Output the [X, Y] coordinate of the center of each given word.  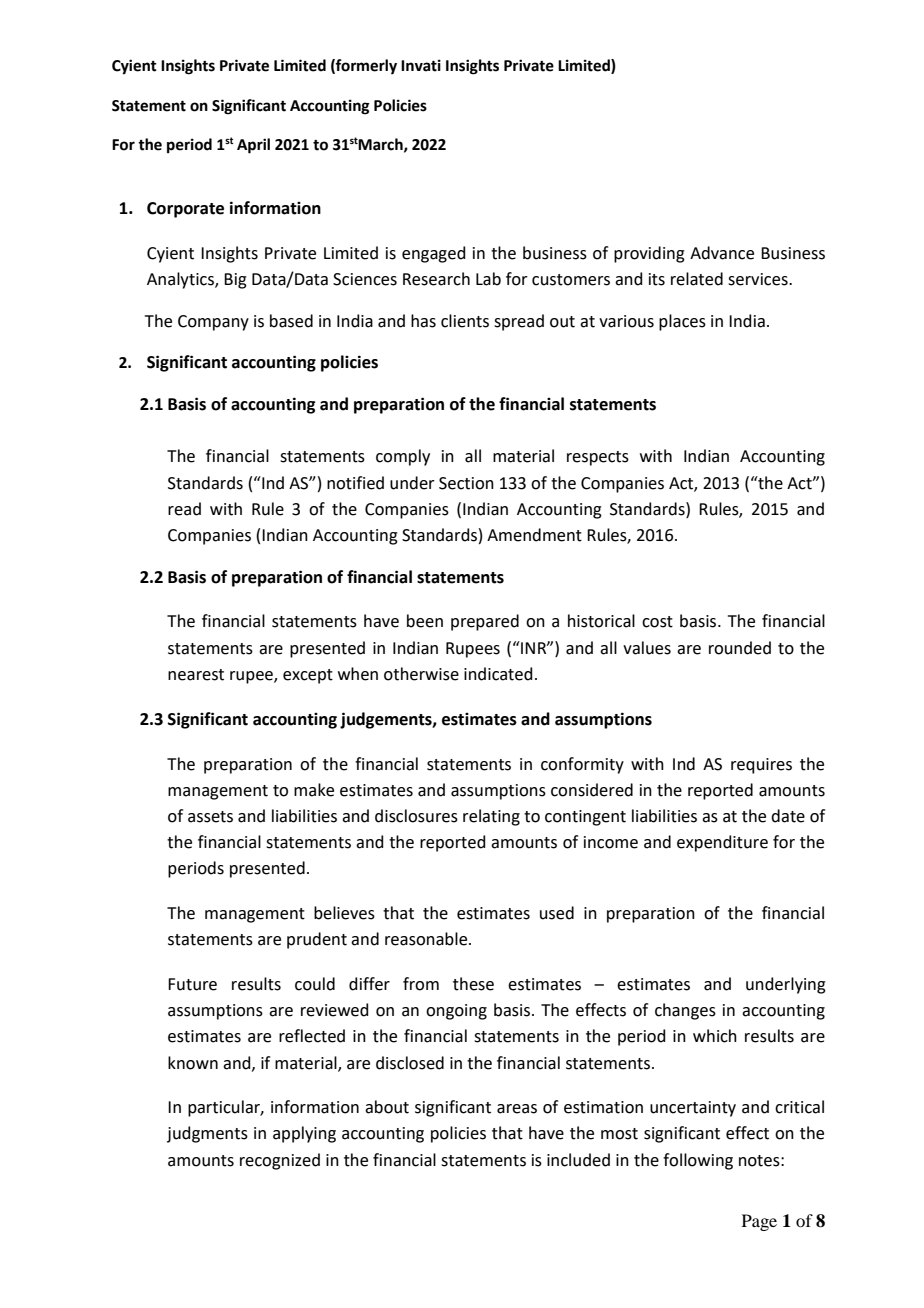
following [698, 1161]
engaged [434, 254]
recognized [280, 1161]
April [253, 146]
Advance [722, 253]
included [578, 1160]
